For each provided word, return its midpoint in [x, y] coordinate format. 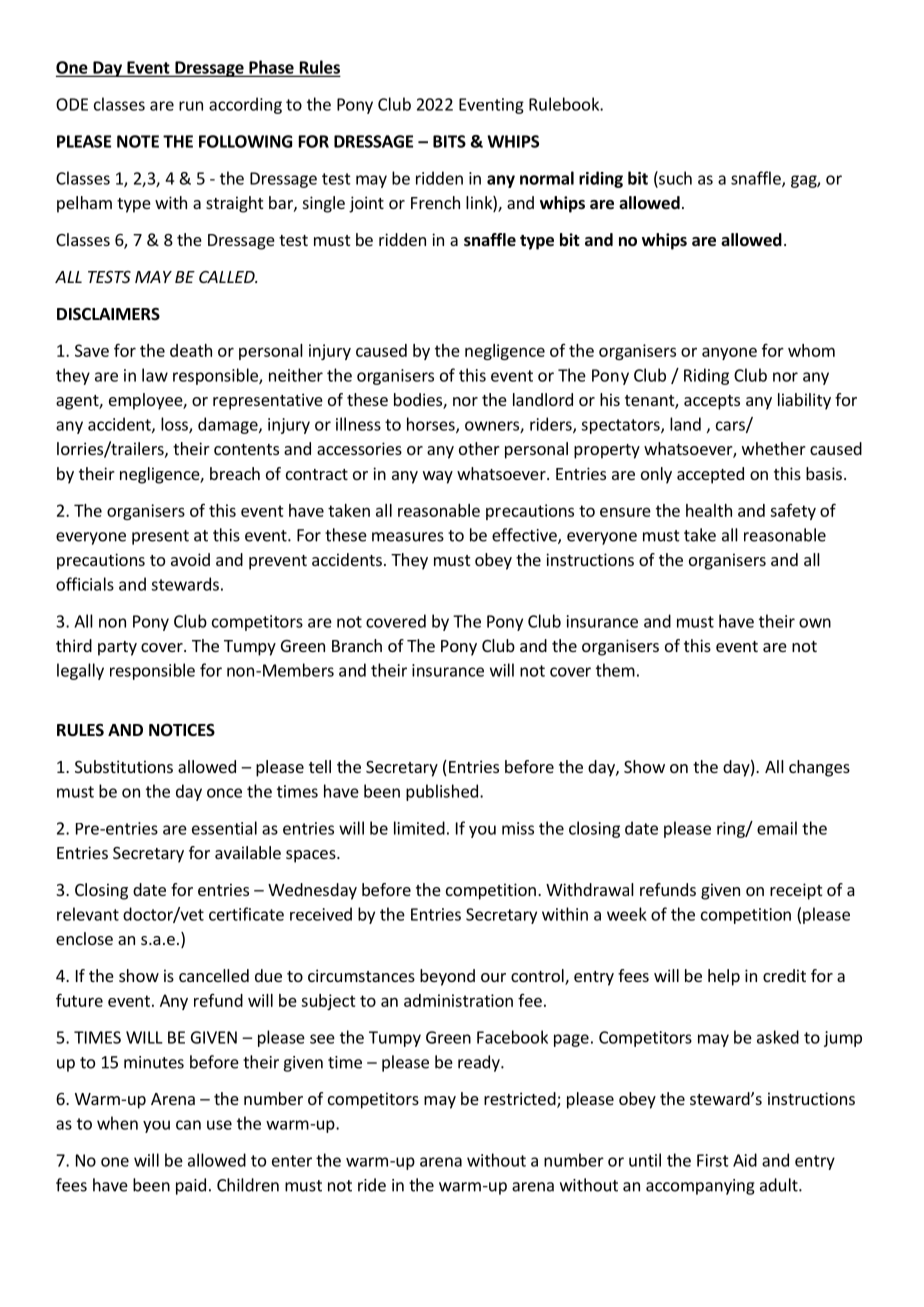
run [191, 106]
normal [547, 178]
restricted [520, 1098]
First [713, 1160]
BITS [449, 141]
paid [191, 1186]
